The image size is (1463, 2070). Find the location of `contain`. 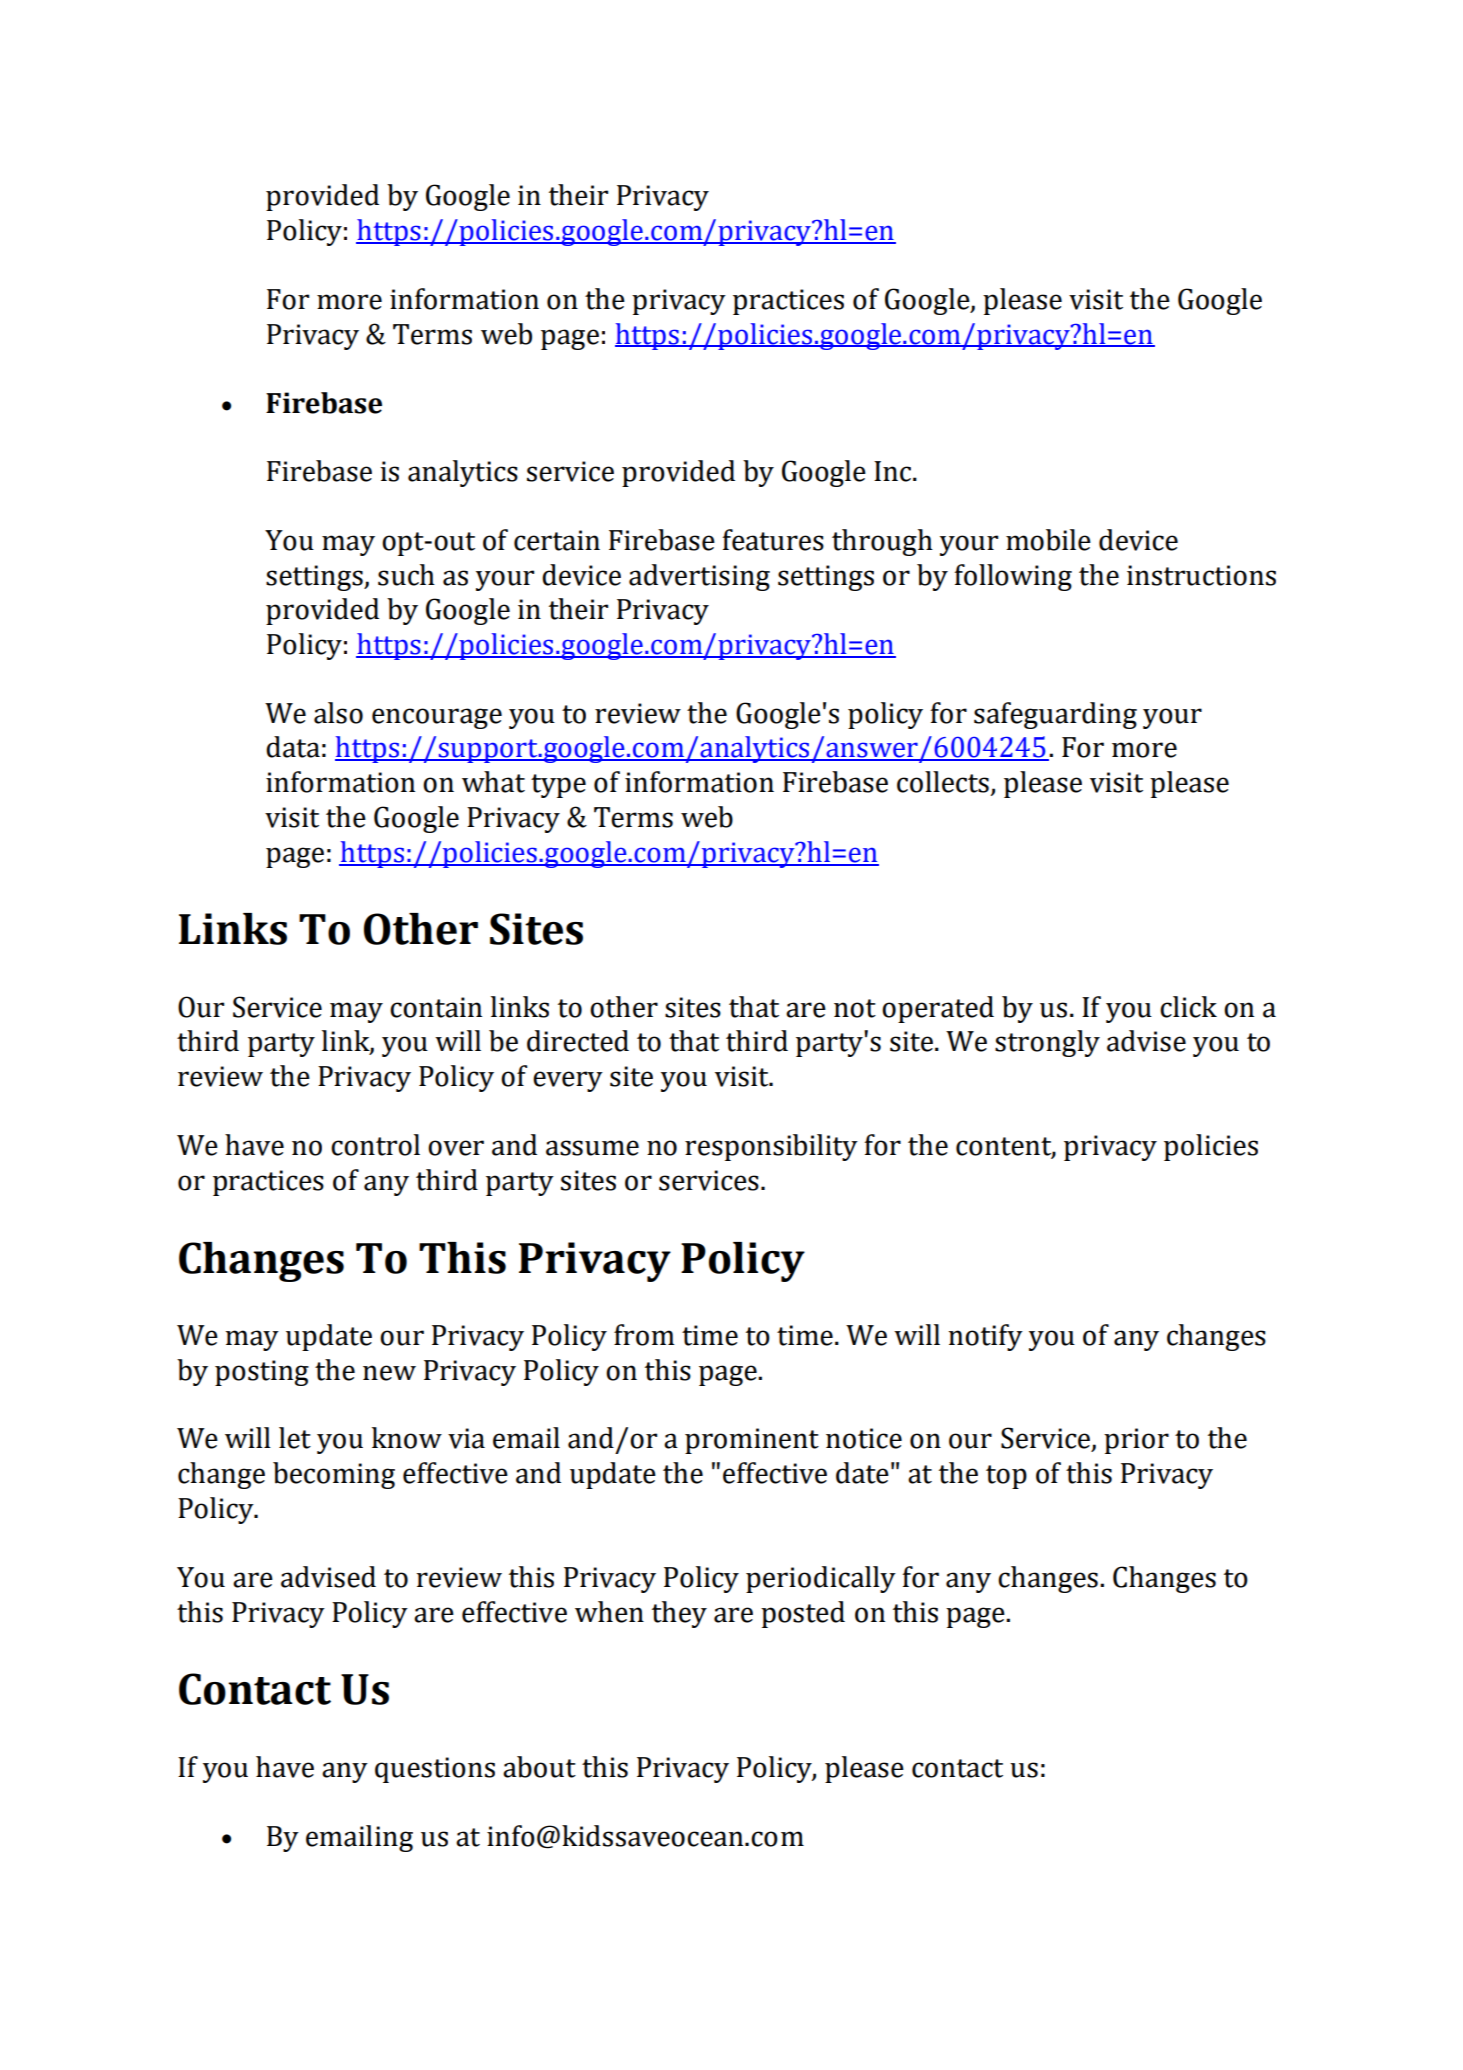

contain is located at coordinates (436, 1007).
